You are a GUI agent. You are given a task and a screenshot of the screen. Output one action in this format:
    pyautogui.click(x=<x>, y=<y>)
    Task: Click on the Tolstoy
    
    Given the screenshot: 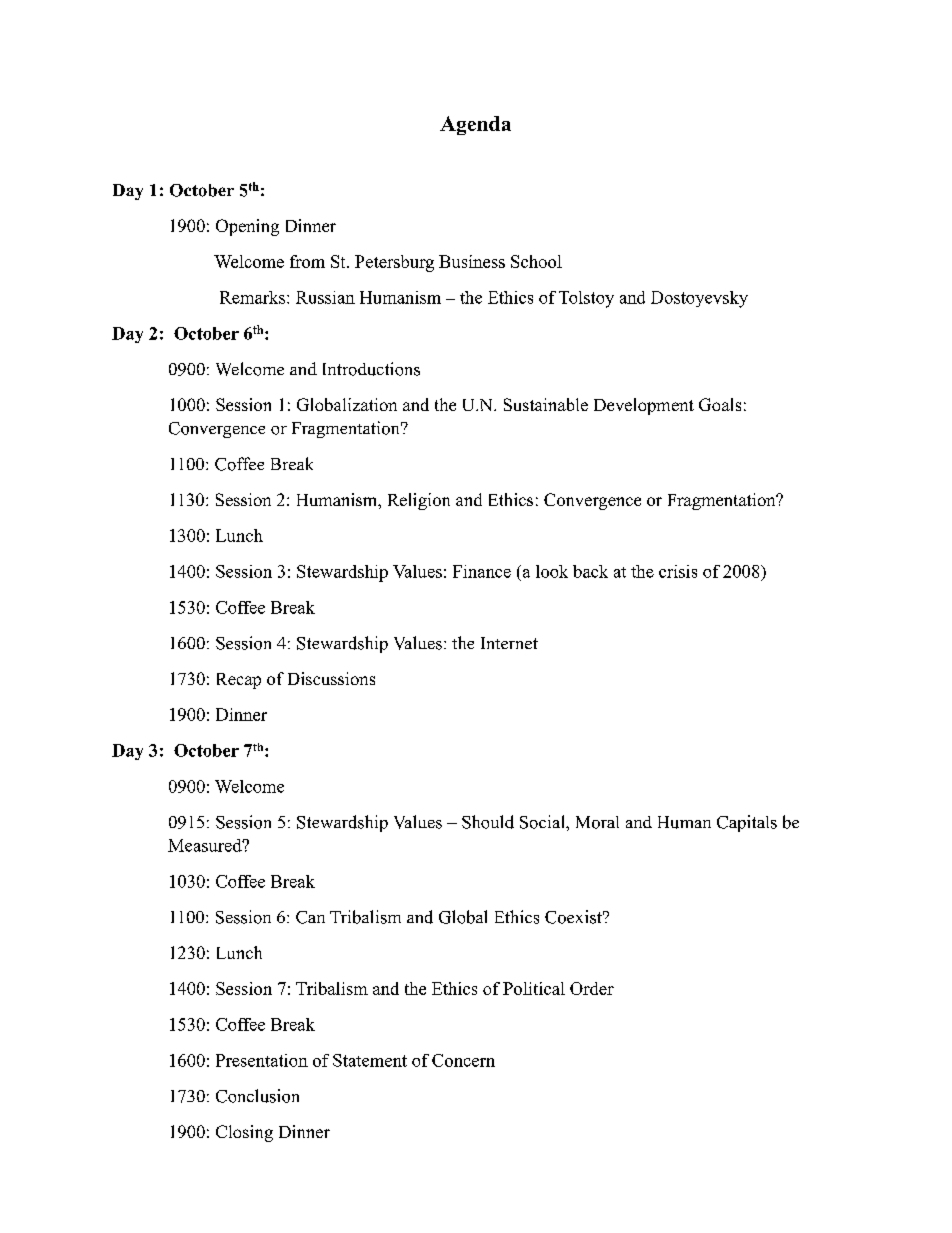 What is the action you would take?
    pyautogui.click(x=586, y=299)
